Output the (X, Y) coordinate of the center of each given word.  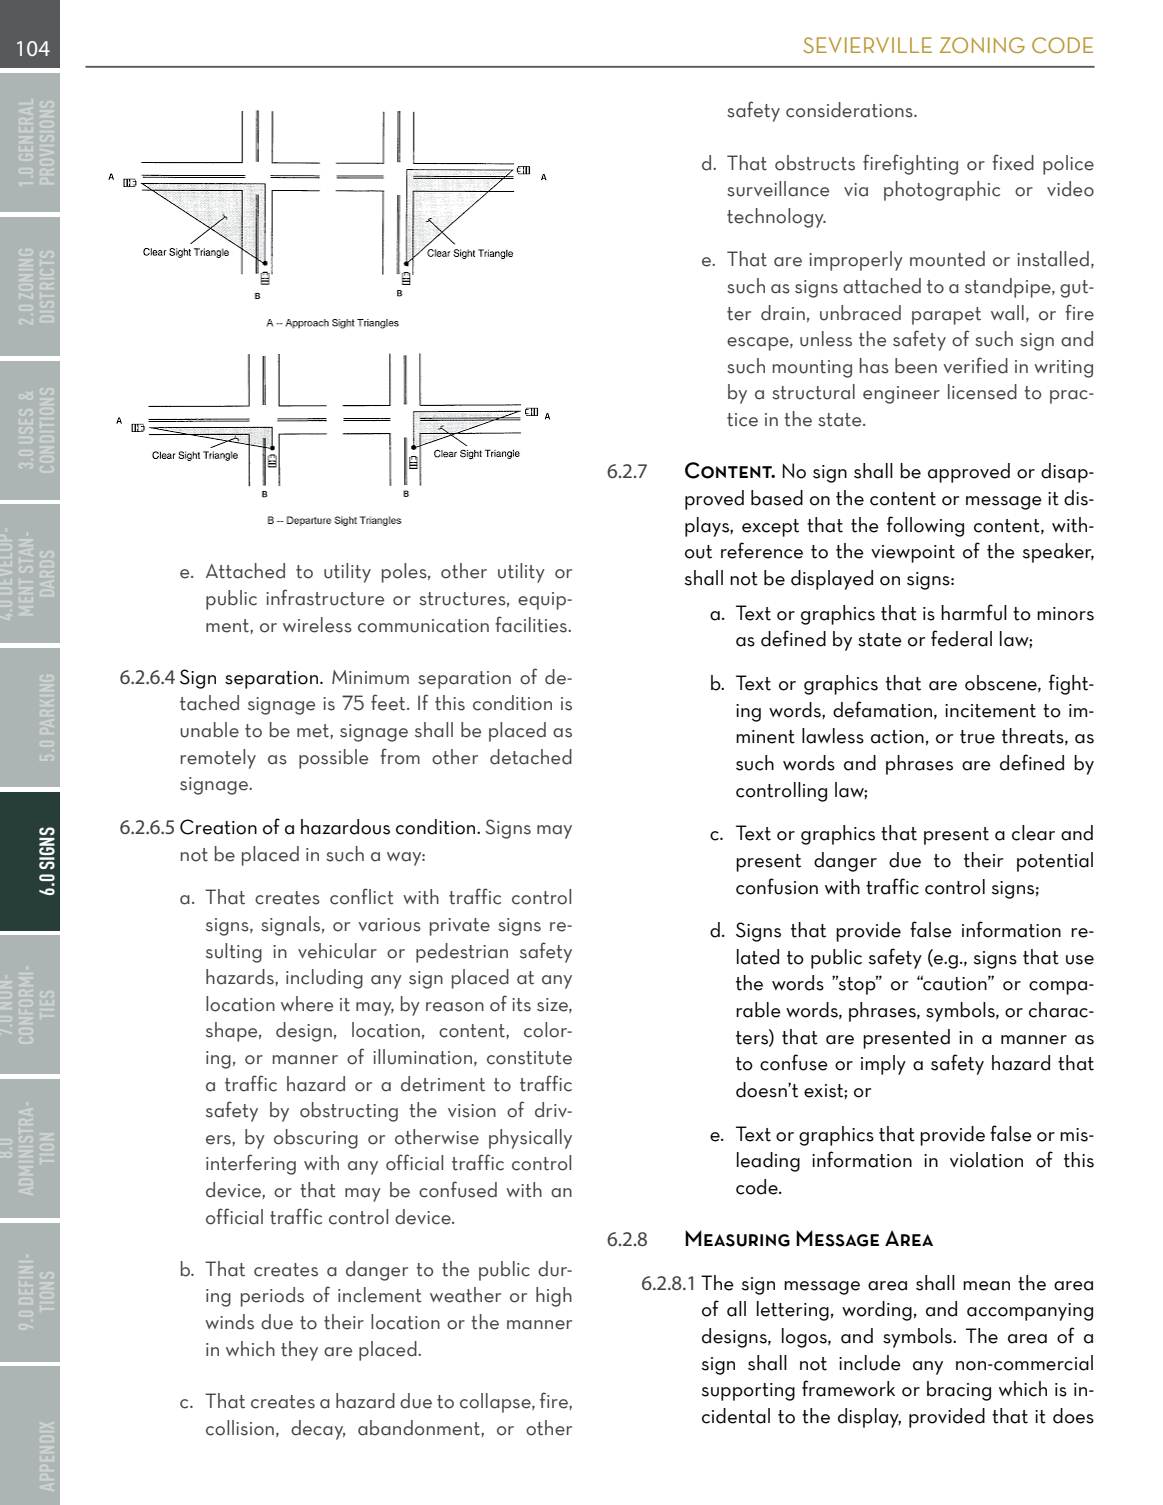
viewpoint (913, 554)
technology (776, 218)
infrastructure (325, 597)
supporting (748, 1392)
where (307, 1004)
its (521, 1005)
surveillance (778, 189)
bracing (959, 1391)
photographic (942, 191)
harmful (974, 612)
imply (883, 1065)
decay (318, 1430)
